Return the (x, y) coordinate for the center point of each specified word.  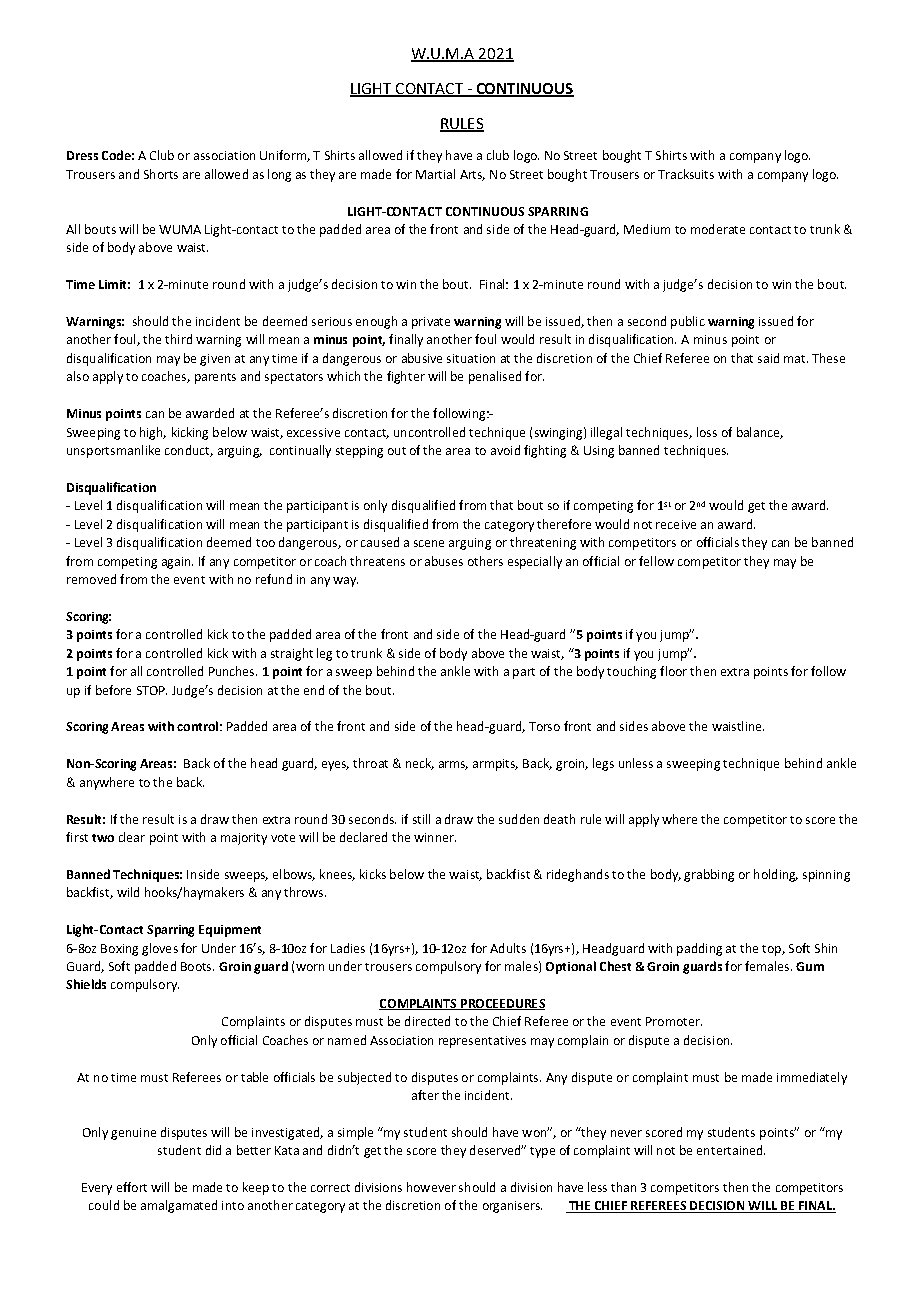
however (431, 1187)
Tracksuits (686, 174)
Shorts (161, 174)
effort (132, 1187)
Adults (508, 948)
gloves (160, 949)
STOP (152, 690)
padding (699, 949)
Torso (544, 726)
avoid (505, 450)
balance (759, 433)
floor (673, 671)
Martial (435, 174)
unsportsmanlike (113, 451)
